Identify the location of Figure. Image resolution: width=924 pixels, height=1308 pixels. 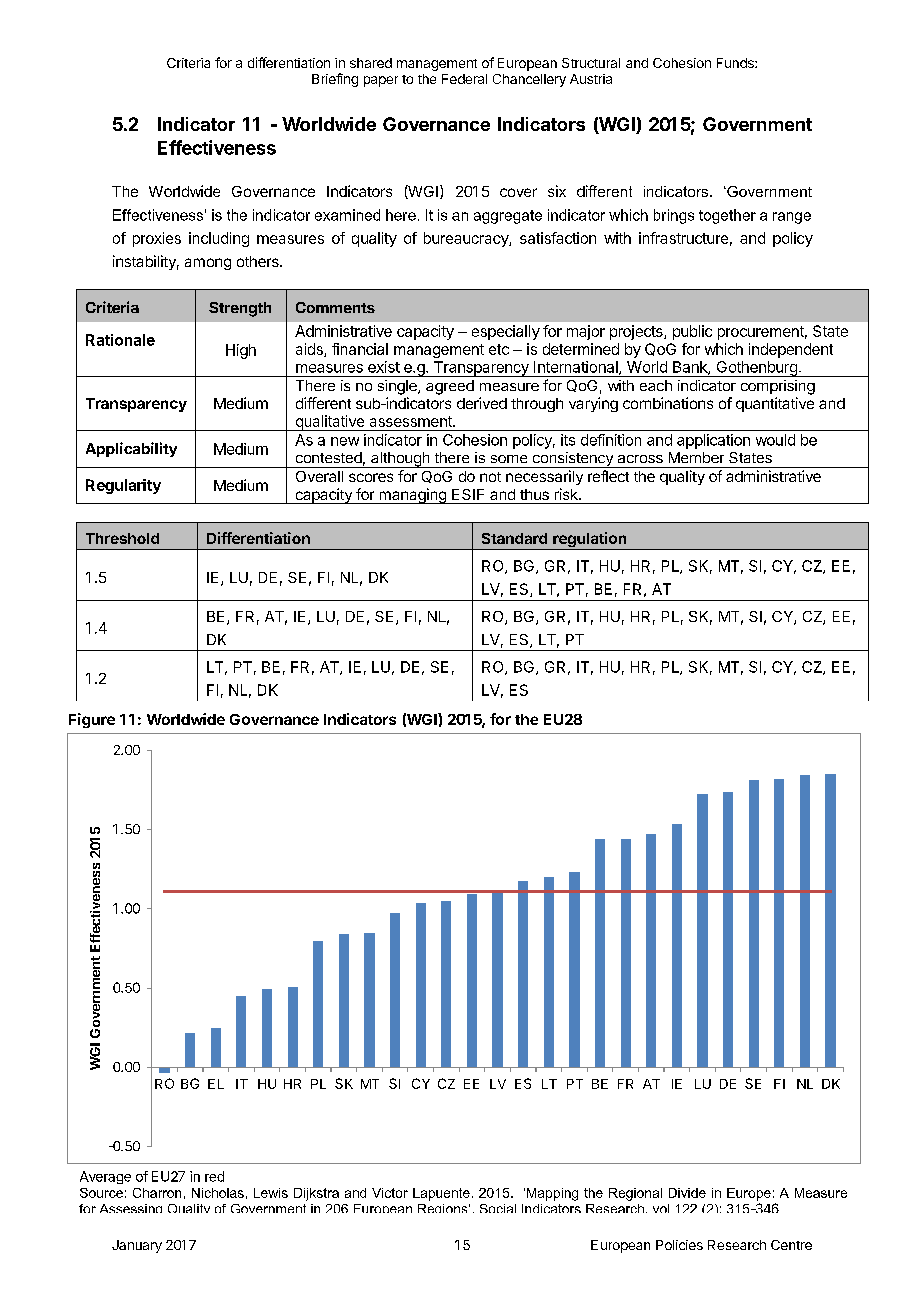
(92, 720).
